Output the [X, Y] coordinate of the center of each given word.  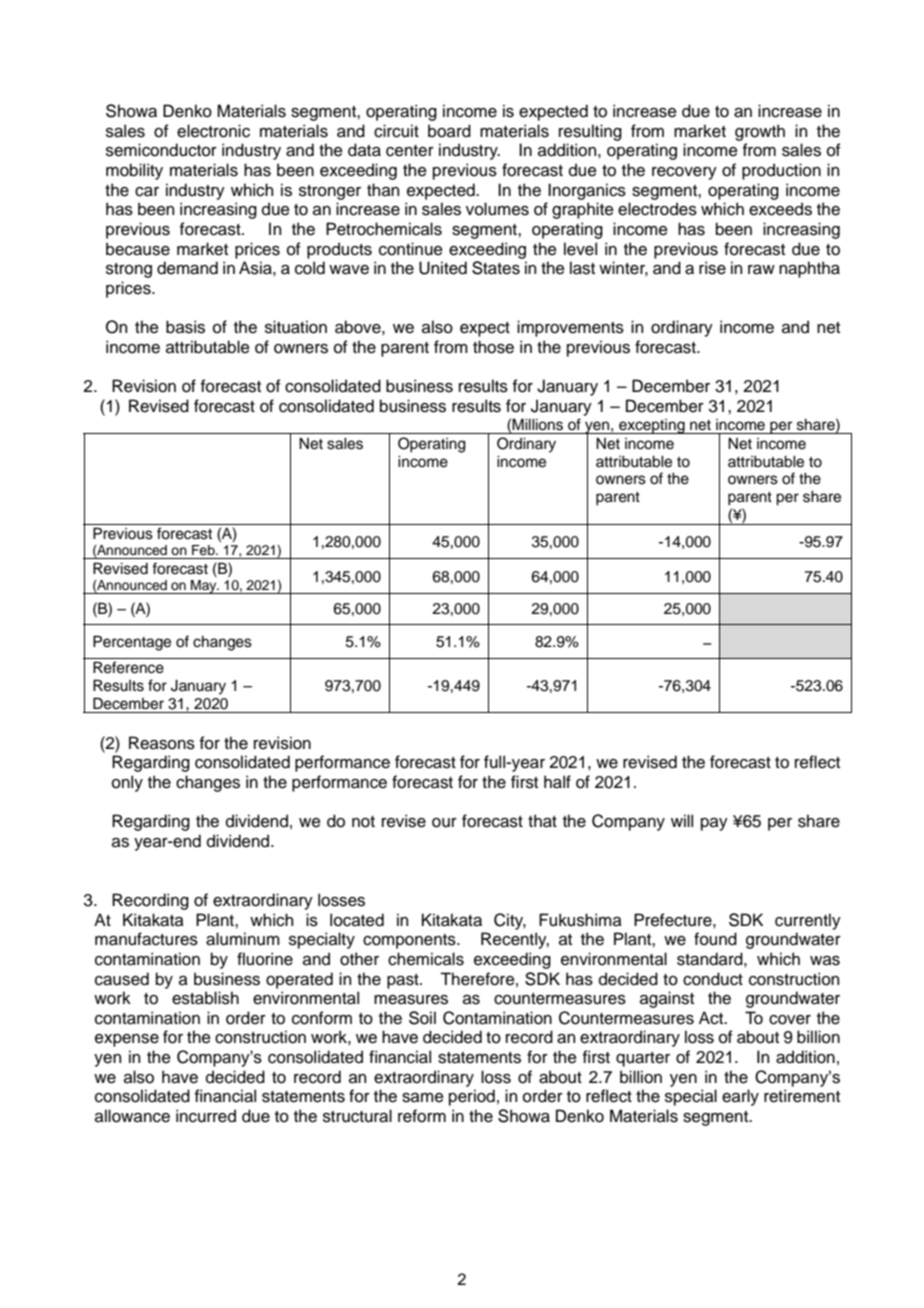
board [449, 131]
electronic [213, 131]
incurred [206, 1116]
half [557, 782]
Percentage [132, 643]
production [781, 171]
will [682, 820]
